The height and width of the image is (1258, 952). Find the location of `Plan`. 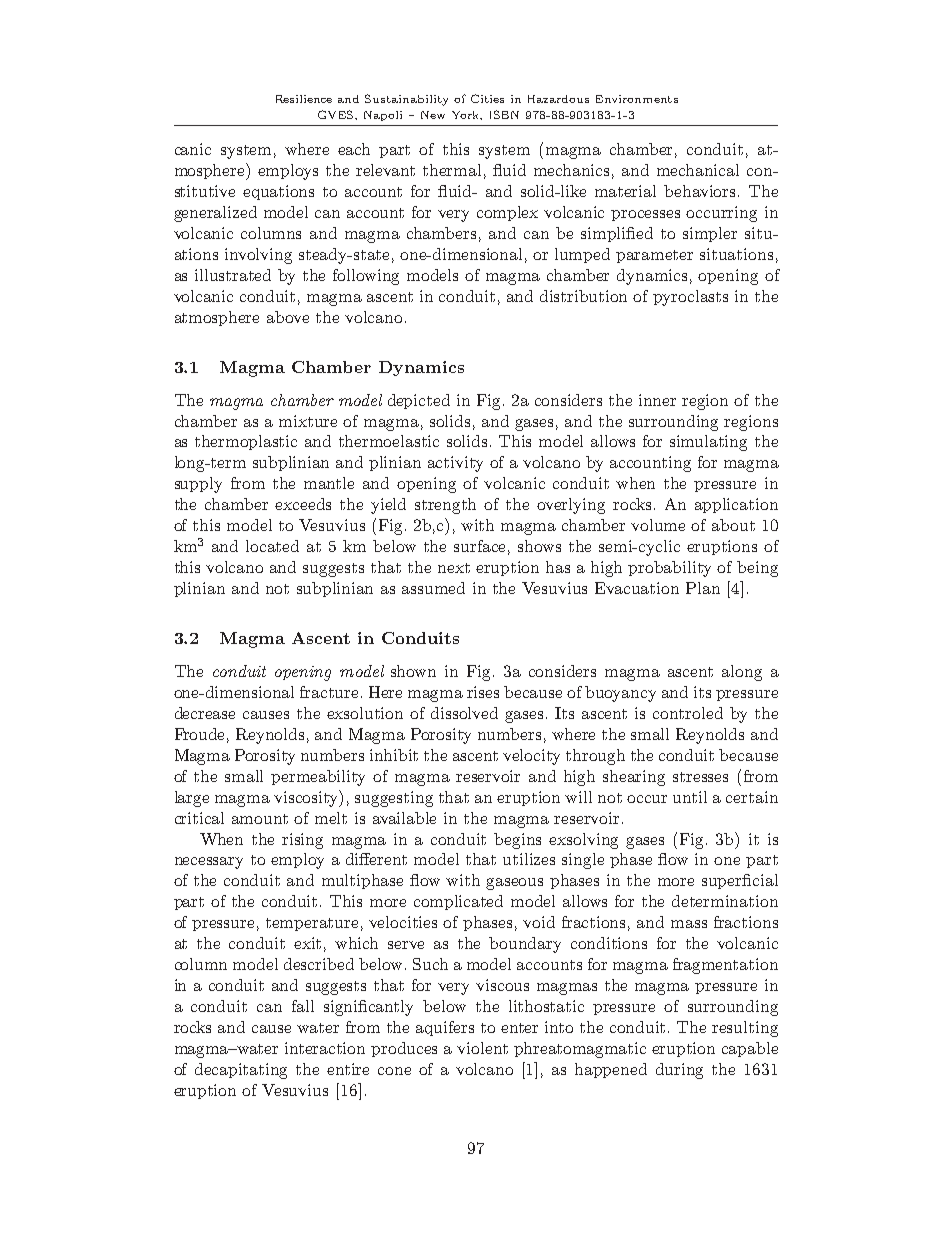

Plan is located at coordinates (703, 588).
